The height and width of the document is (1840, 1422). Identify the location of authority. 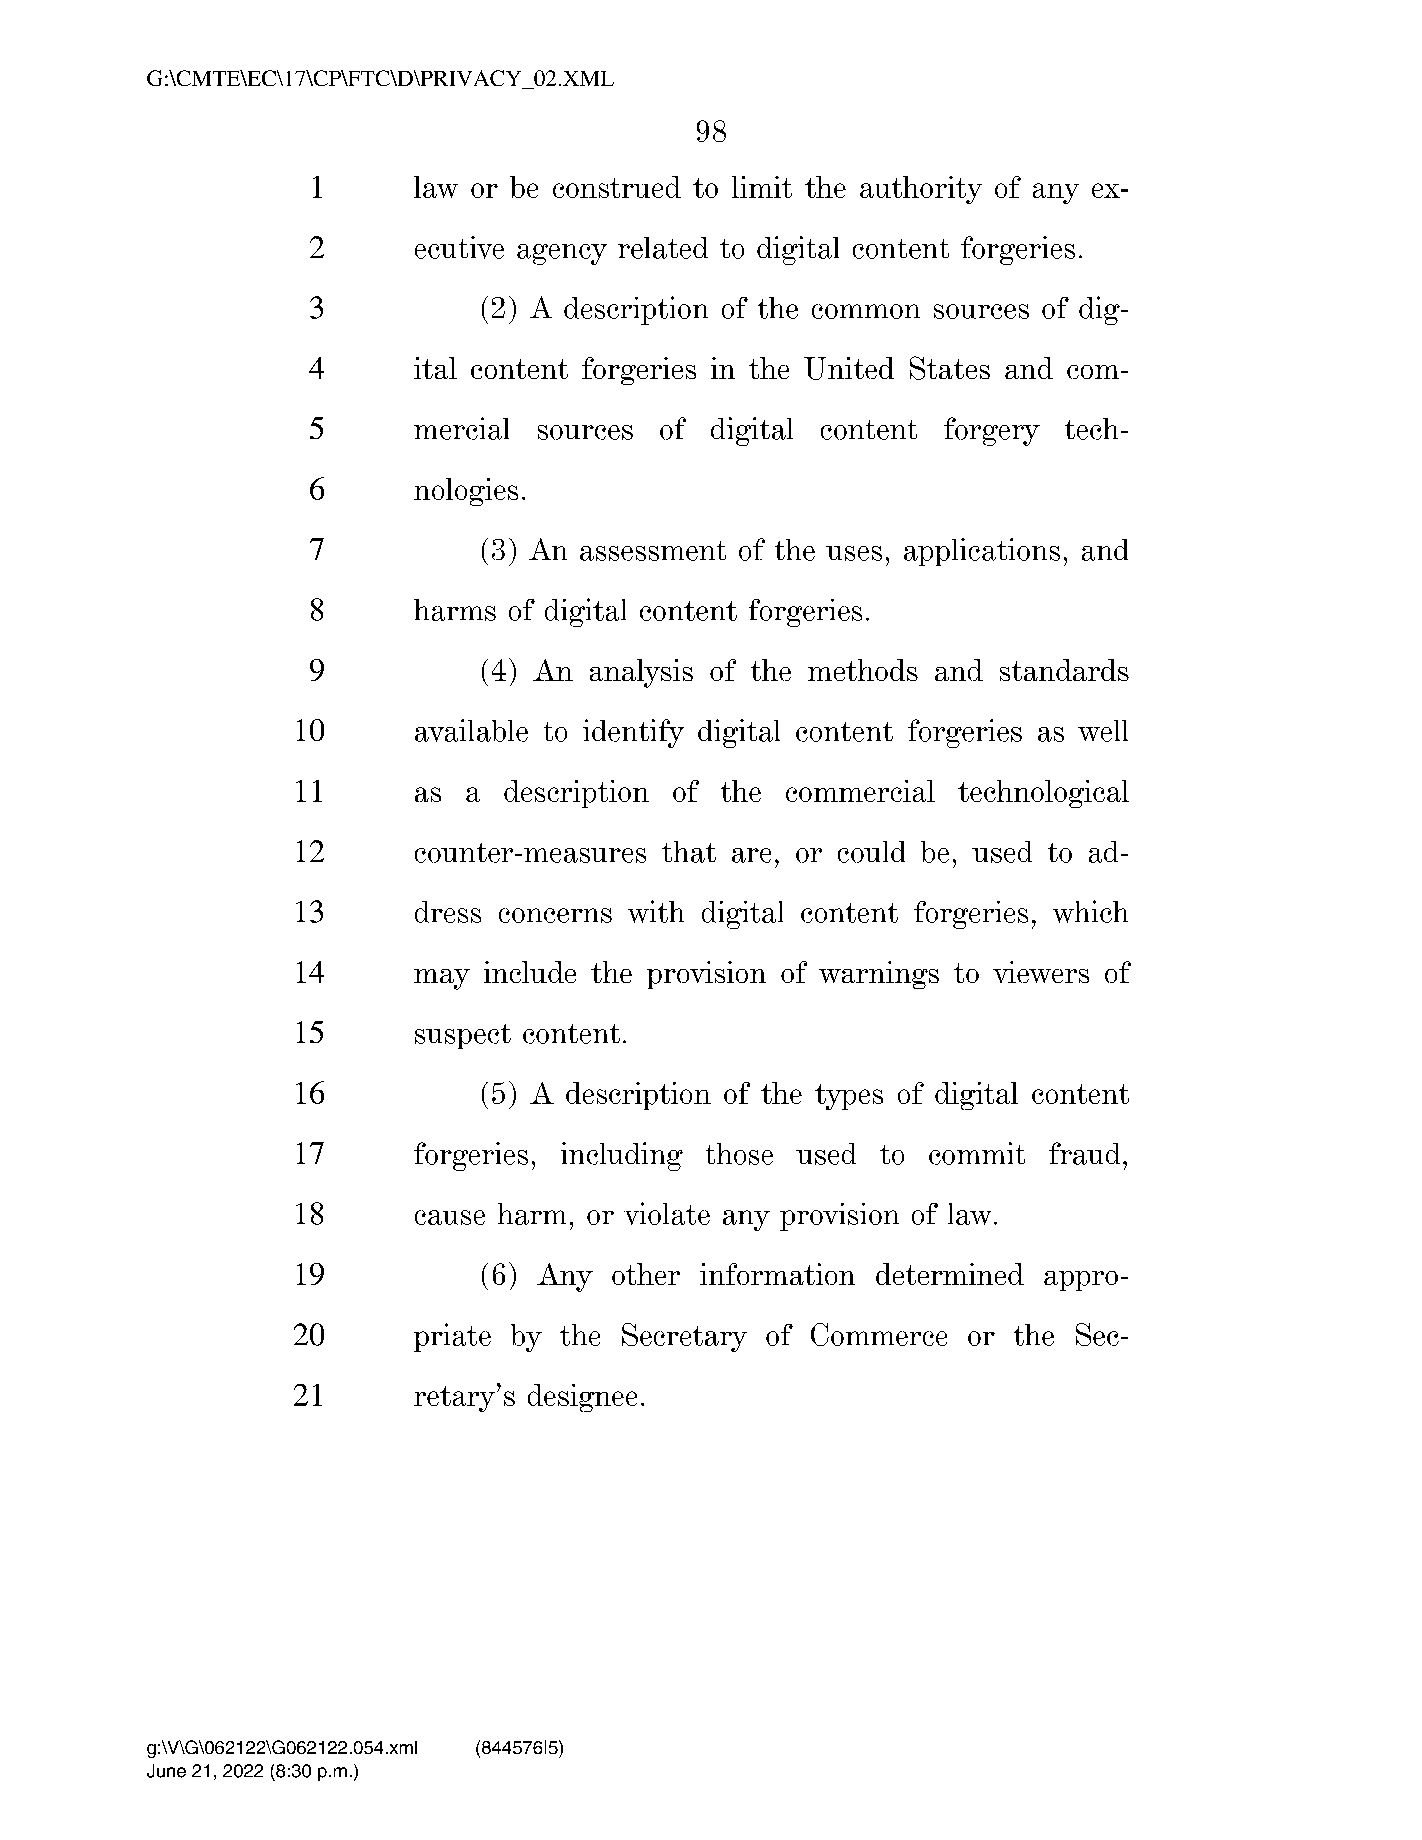
(921, 190).
